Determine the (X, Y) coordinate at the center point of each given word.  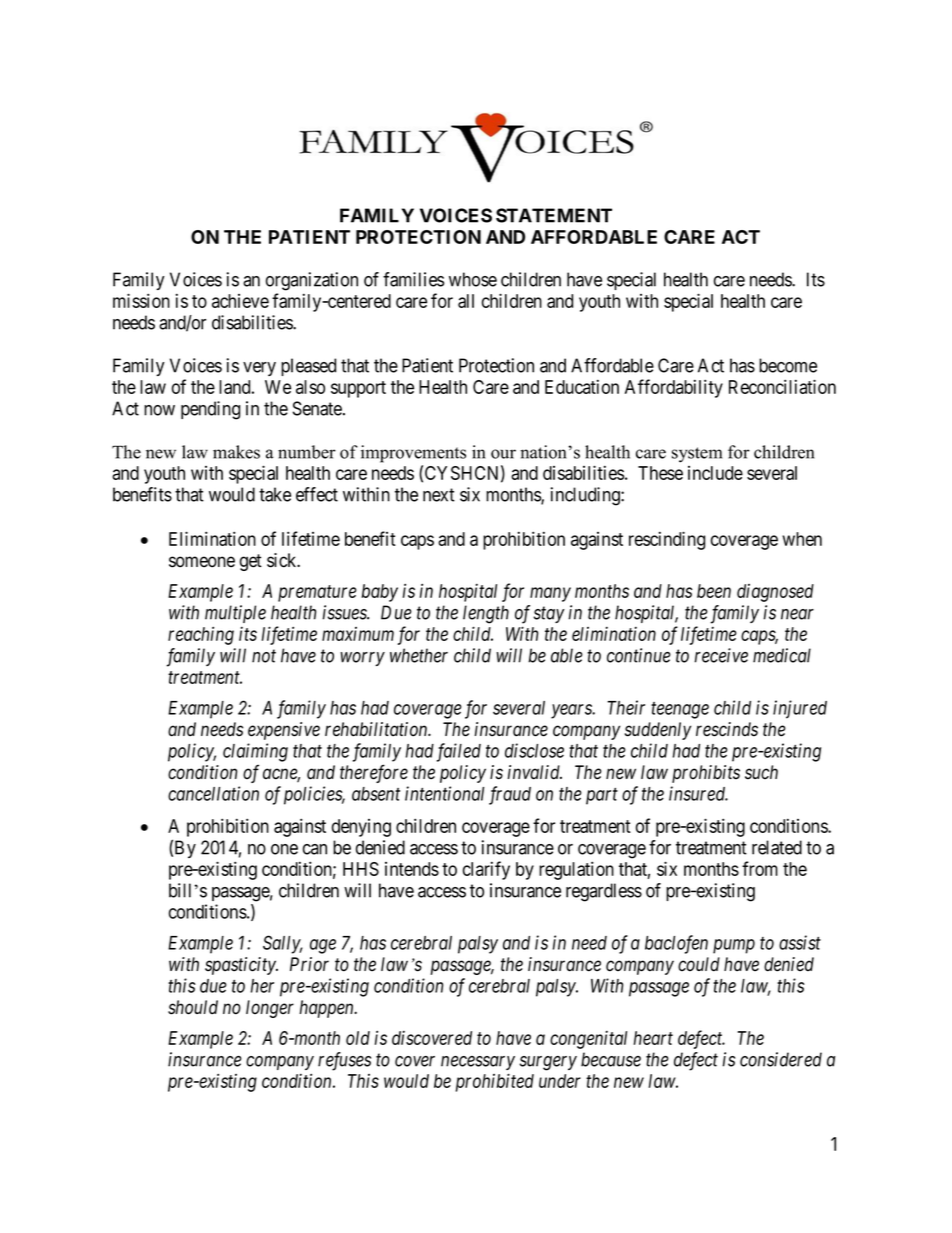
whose (473, 279)
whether (419, 655)
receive (721, 655)
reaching (201, 635)
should (193, 1007)
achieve (240, 301)
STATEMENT (554, 215)
